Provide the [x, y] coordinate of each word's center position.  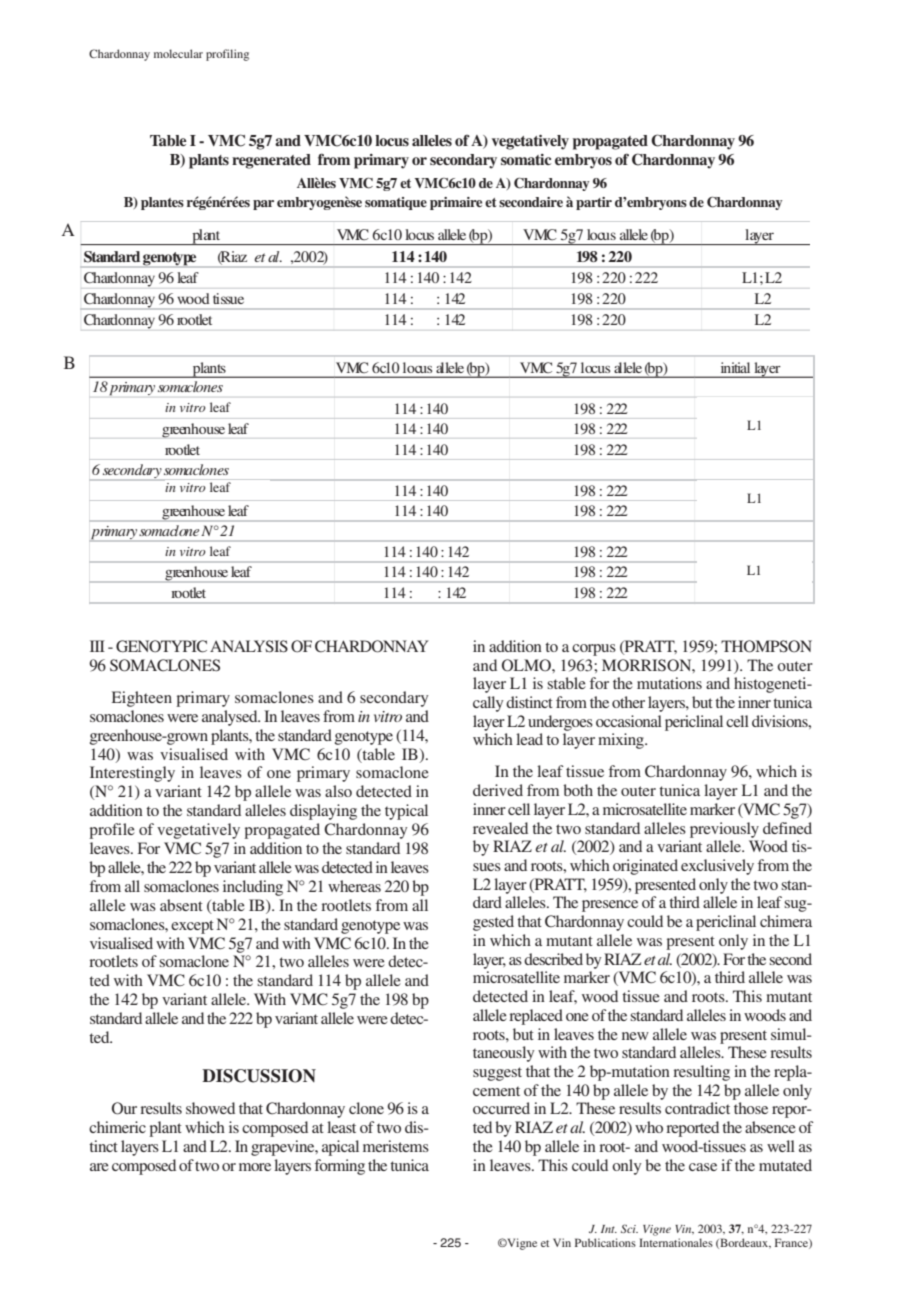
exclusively [717, 867]
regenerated [271, 161]
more [255, 1167]
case [703, 1167]
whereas [354, 886]
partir [594, 203]
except [192, 927]
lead [529, 739]
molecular [178, 53]
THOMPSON [766, 646]
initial [735, 367]
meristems [396, 1146]
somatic [526, 159]
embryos [583, 161]
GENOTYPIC [161, 646]
